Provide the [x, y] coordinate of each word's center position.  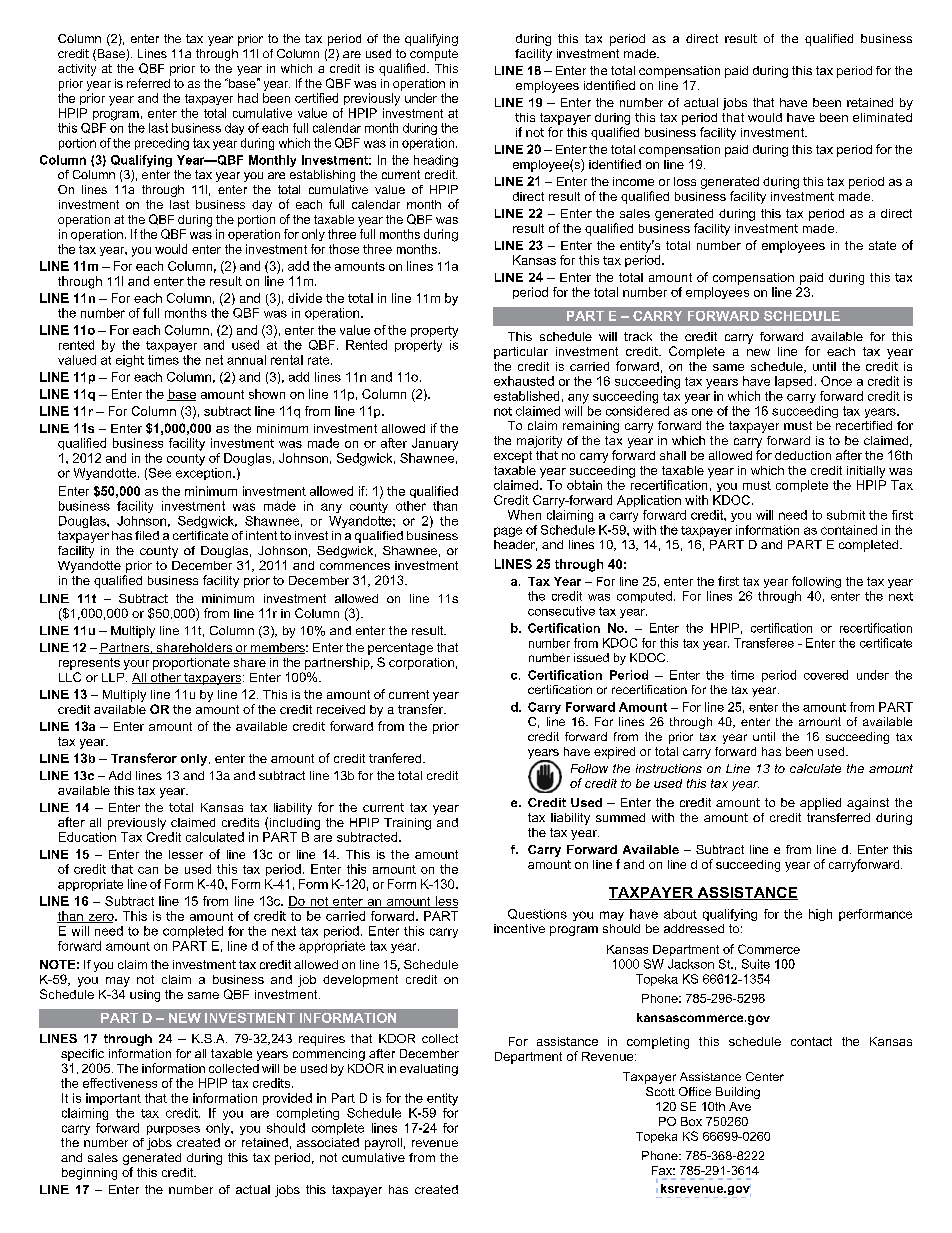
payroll [383, 1144]
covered [826, 675]
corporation [421, 664]
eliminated [882, 117]
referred [148, 83]
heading [436, 161]
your [136, 665]
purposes [173, 1130]
